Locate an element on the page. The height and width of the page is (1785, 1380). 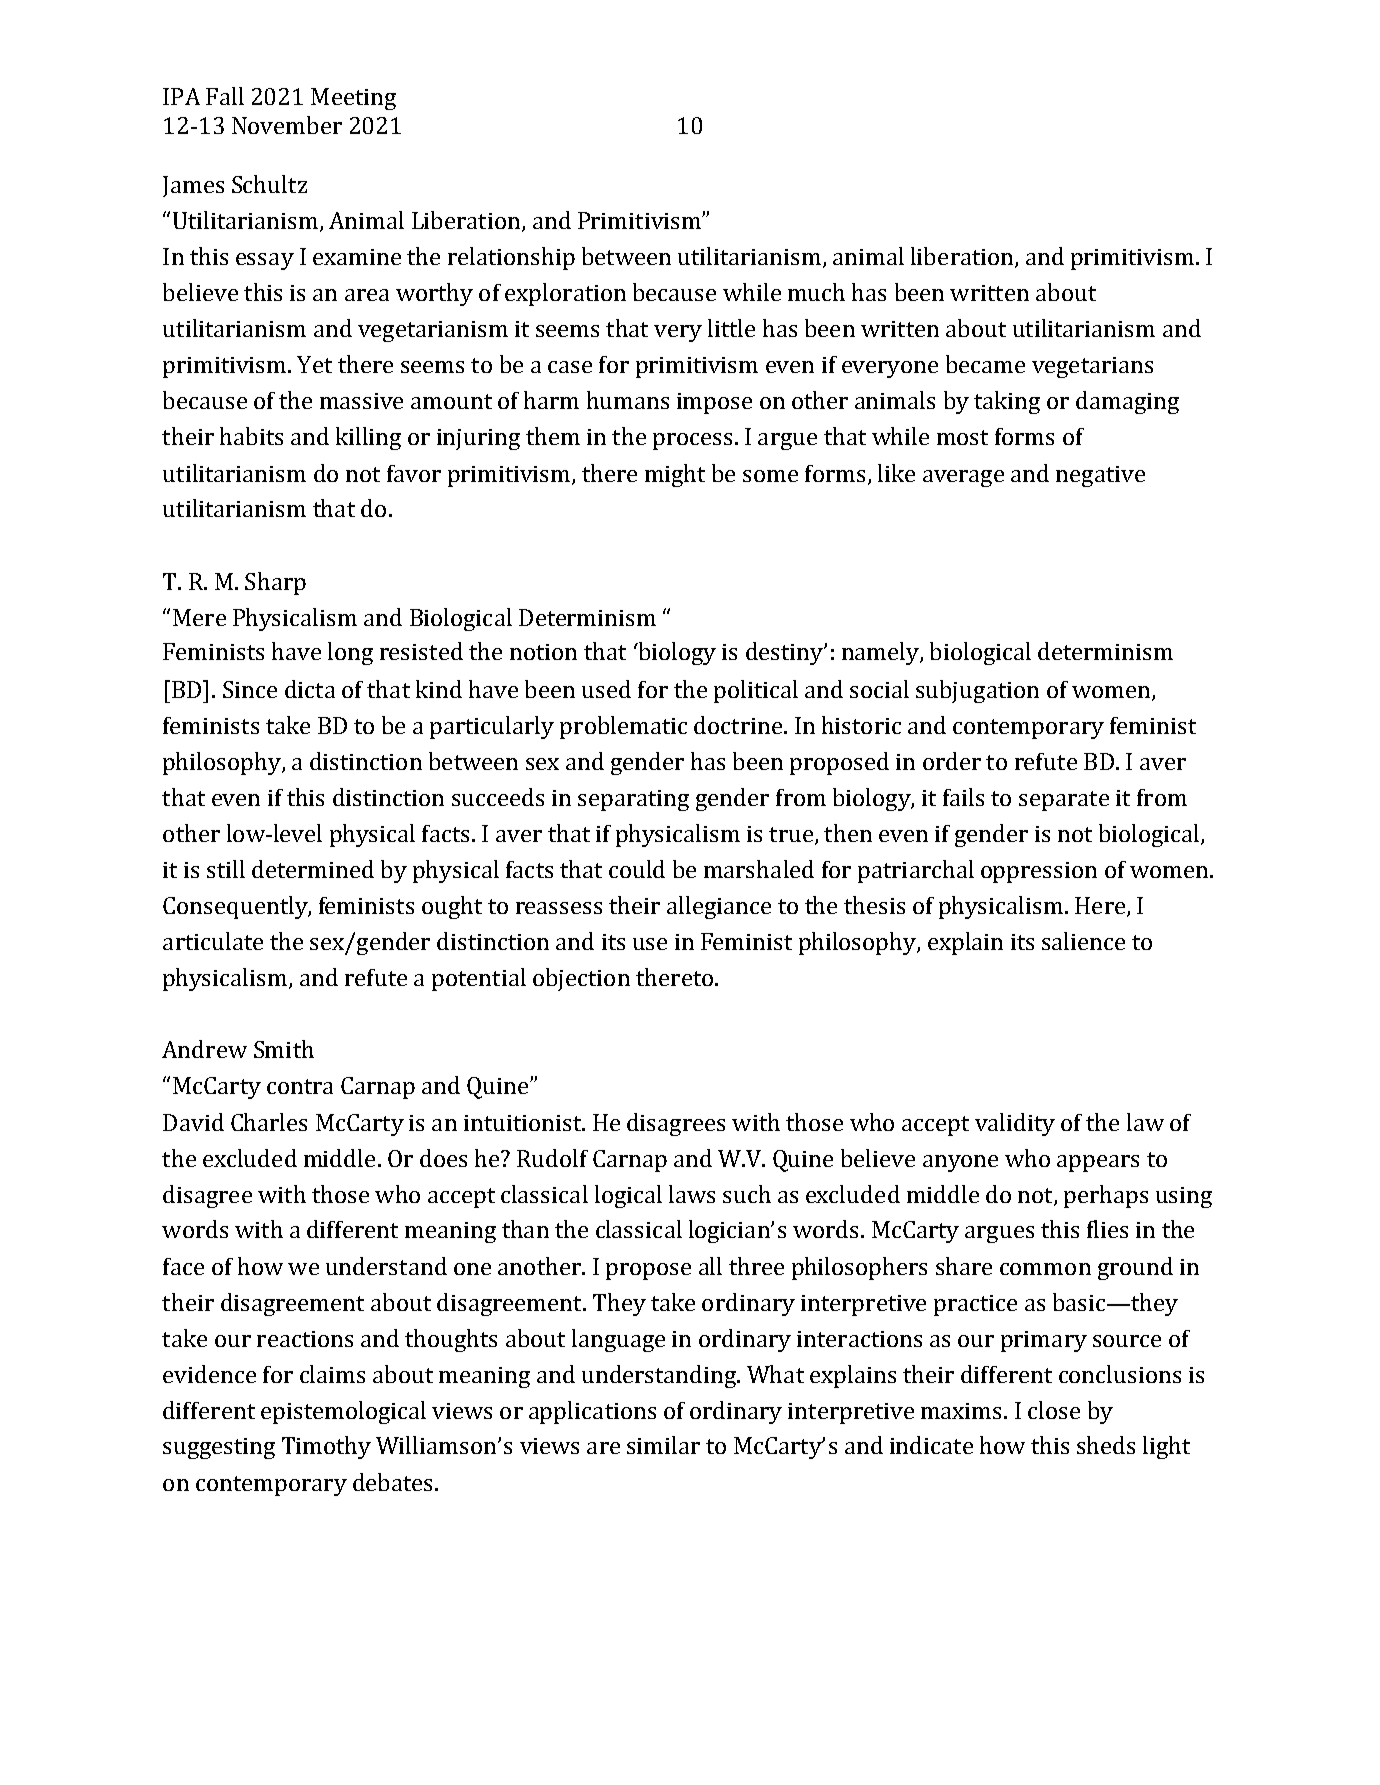
relationship is located at coordinates (511, 258).
